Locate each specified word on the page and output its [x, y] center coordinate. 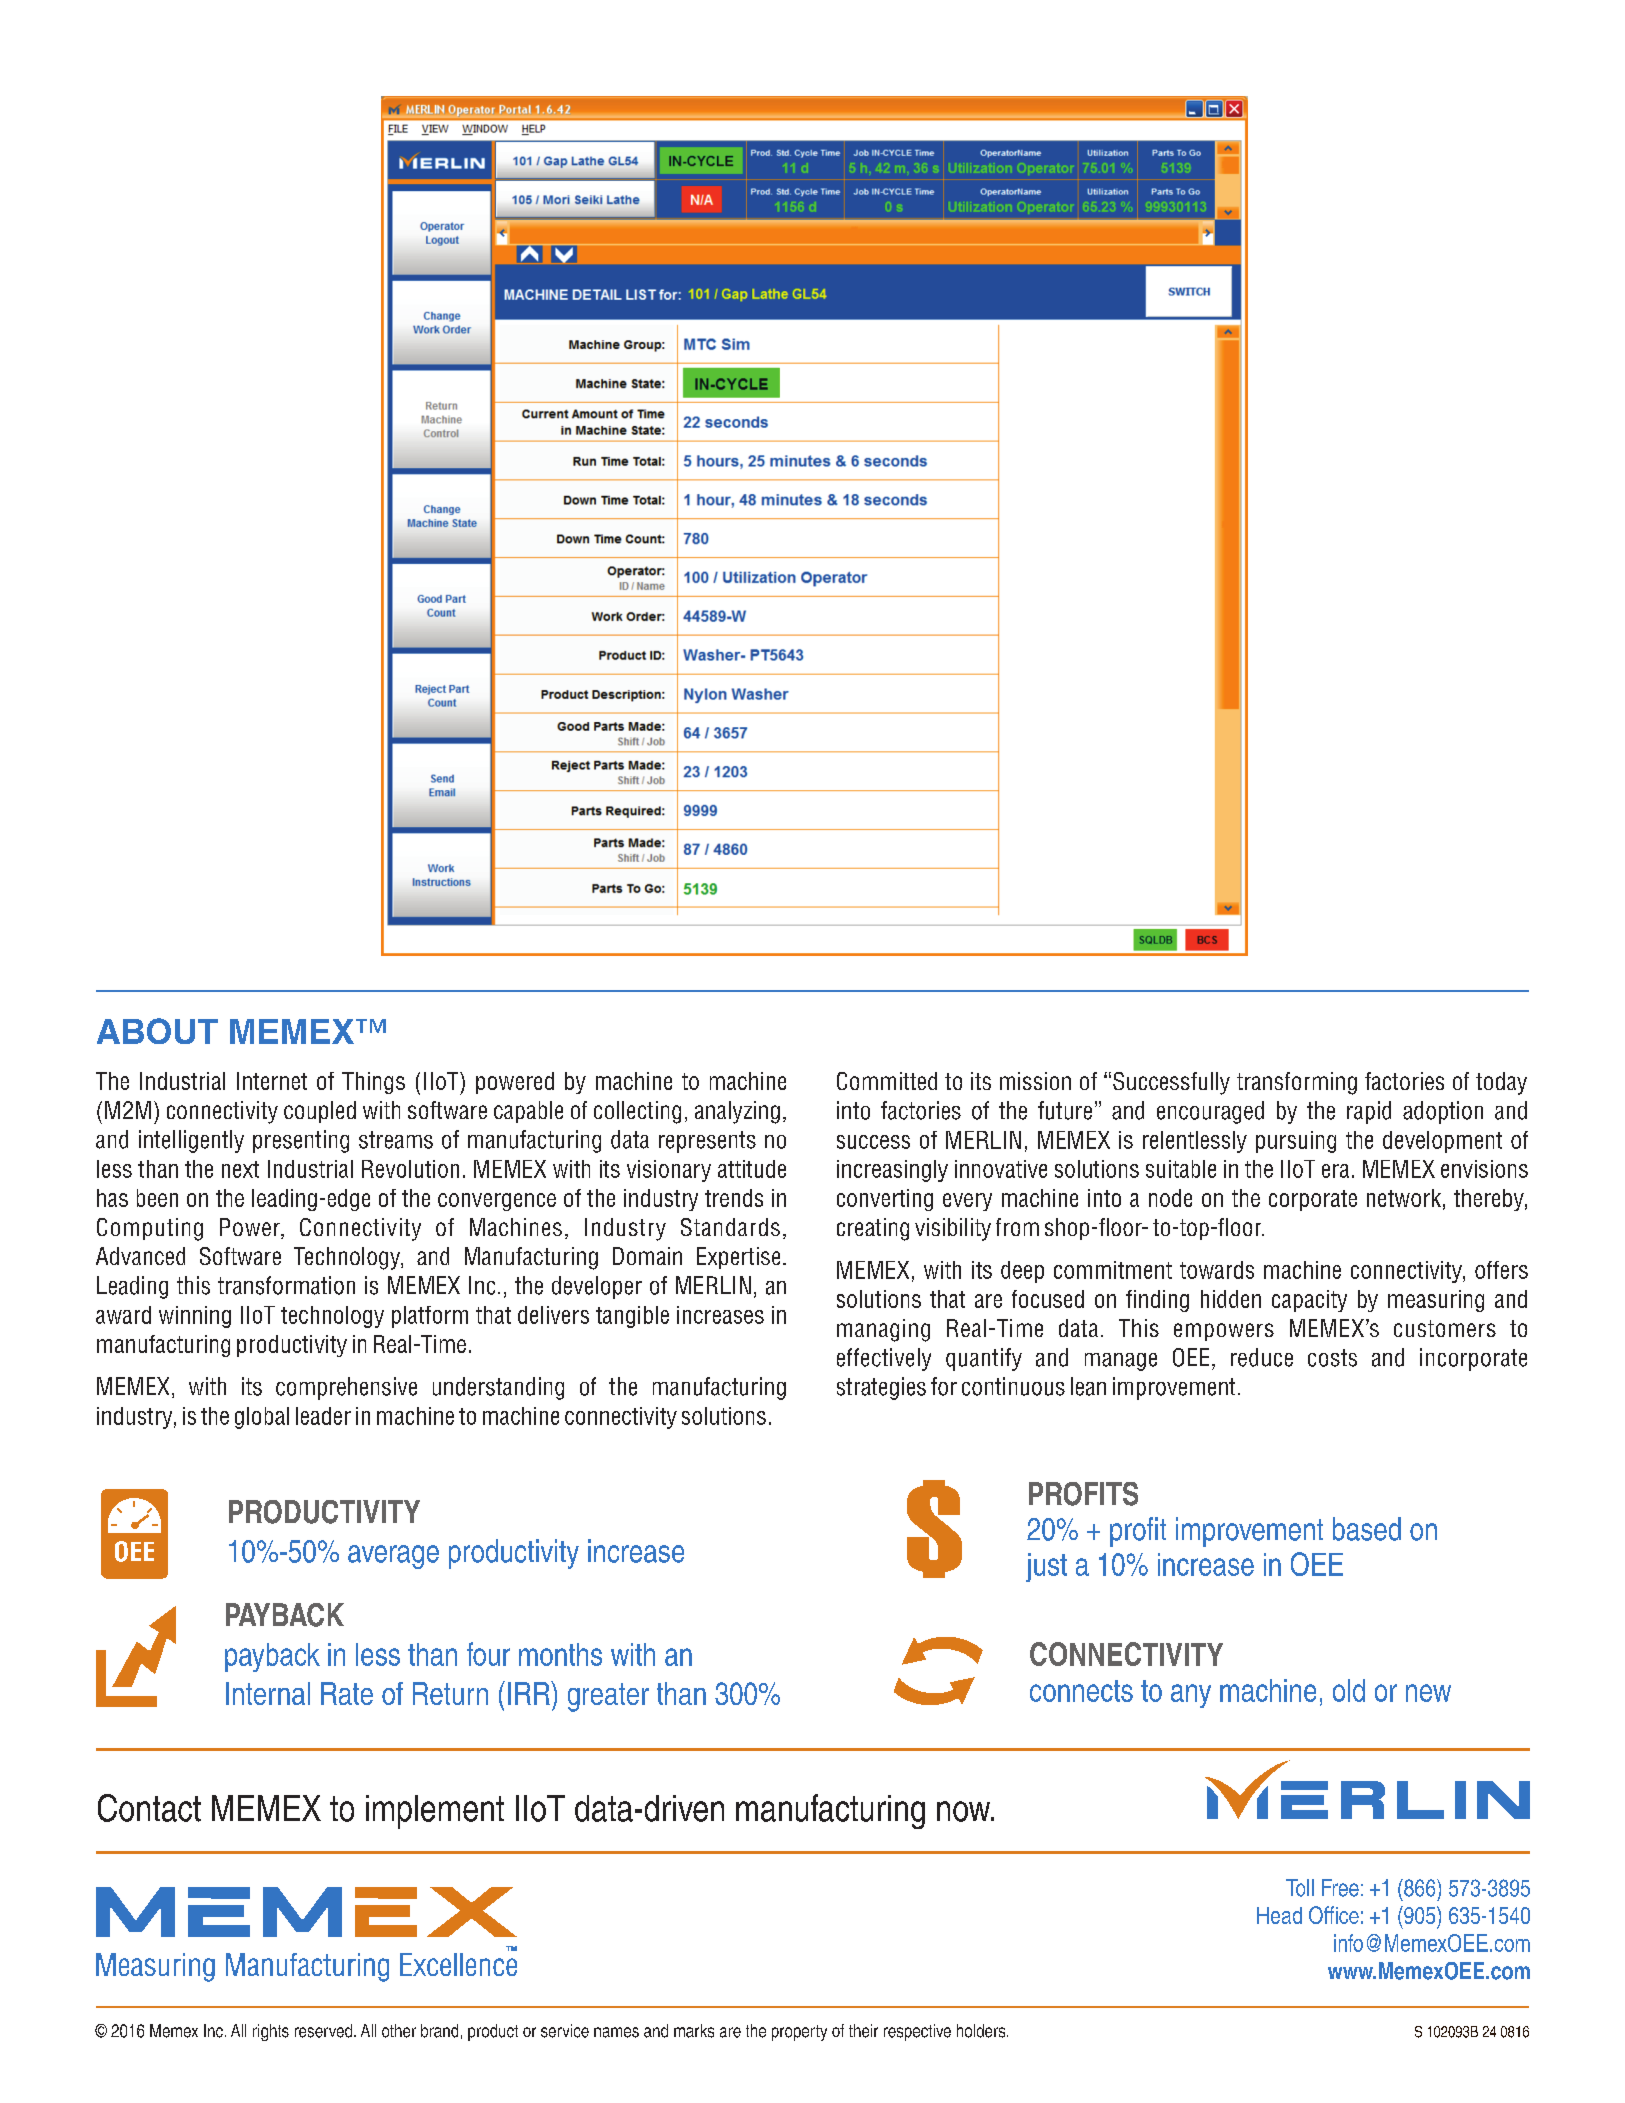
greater [608, 1697]
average [393, 1557]
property [799, 2033]
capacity [1309, 1301]
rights [271, 2032]
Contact [149, 1808]
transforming [1297, 1083]
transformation [286, 1285]
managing [883, 1330]
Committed [887, 1081]
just [1046, 1567]
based [1367, 1529]
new [1428, 1693]
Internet [272, 1081]
